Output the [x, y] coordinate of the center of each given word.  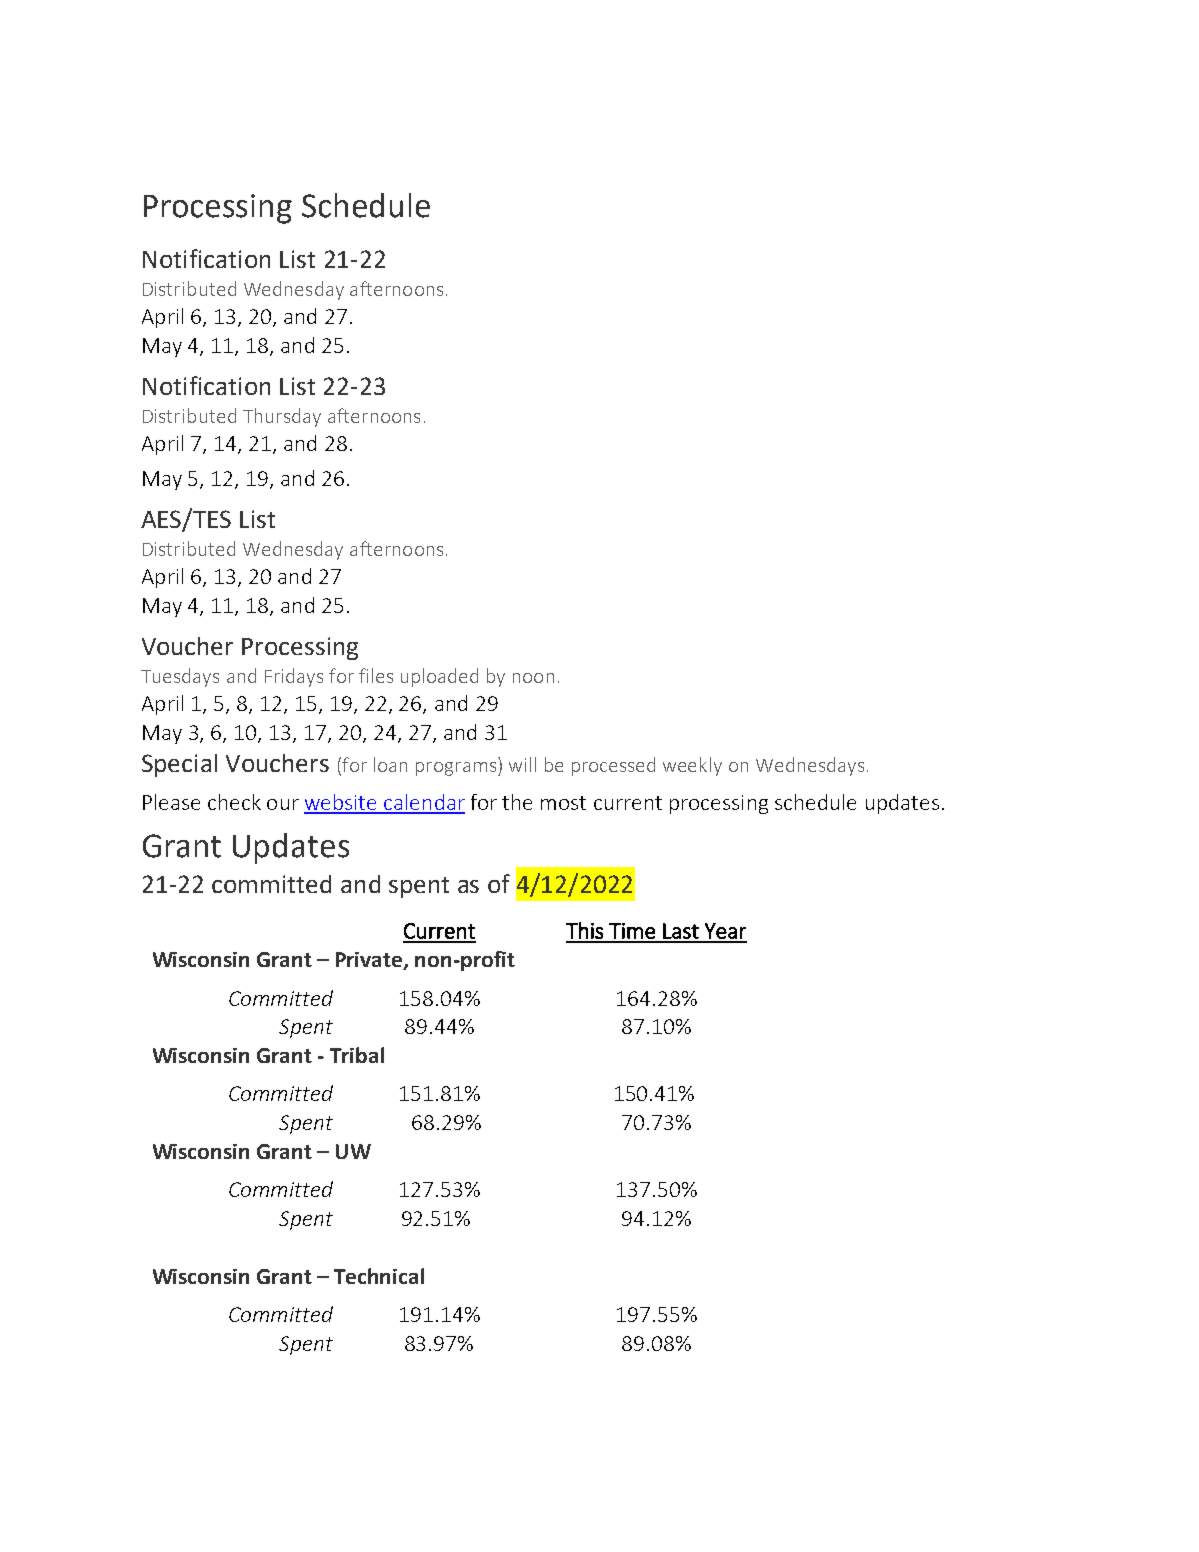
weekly [692, 766]
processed [613, 766]
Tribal [357, 1055]
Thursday [282, 417]
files [376, 675]
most [563, 803]
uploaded [439, 677]
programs [457, 769]
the [517, 802]
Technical [379, 1276]
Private [370, 961]
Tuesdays [180, 677]
